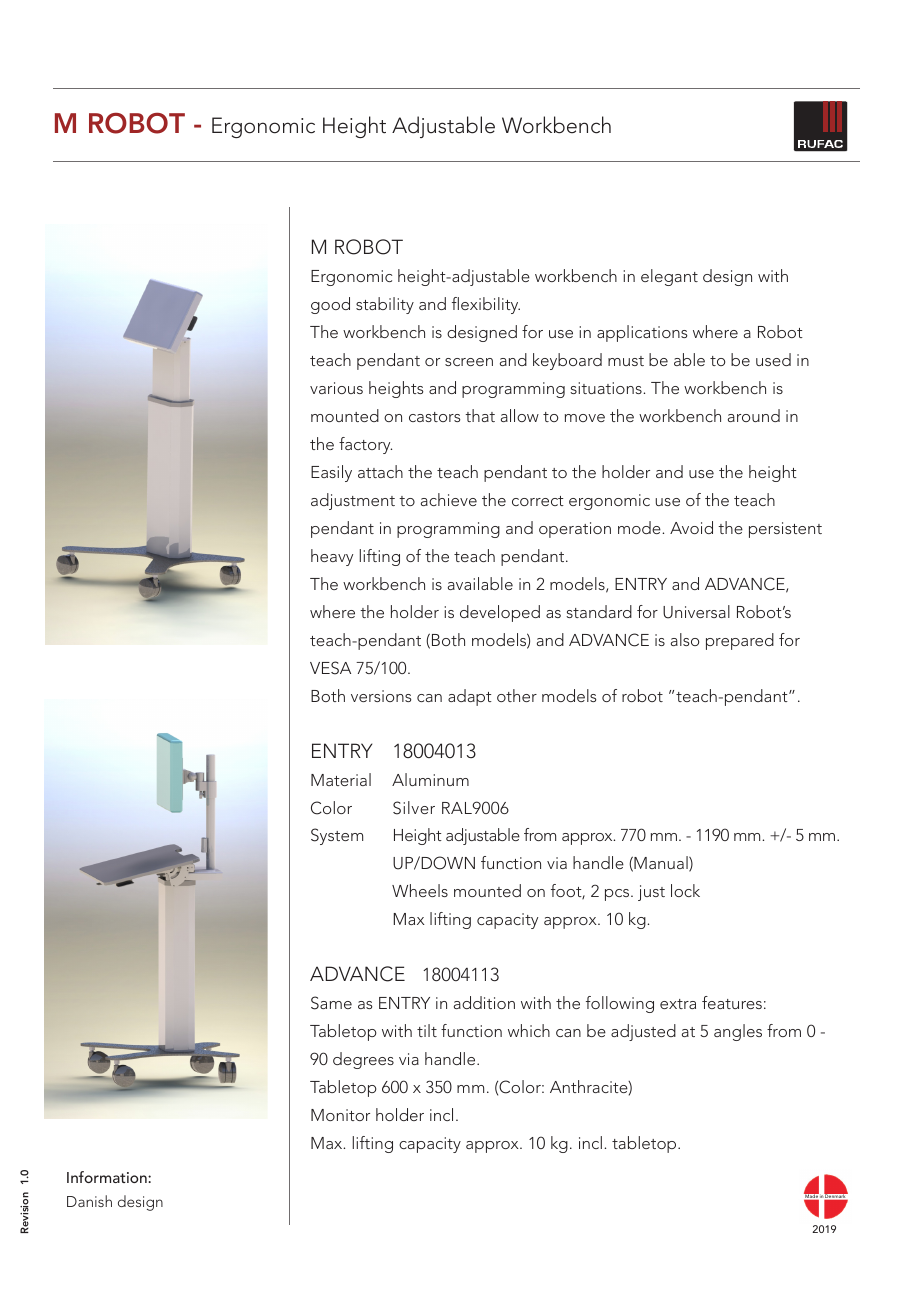 This screenshot has height=1308, width=924. I want to click on good, so click(330, 305).
